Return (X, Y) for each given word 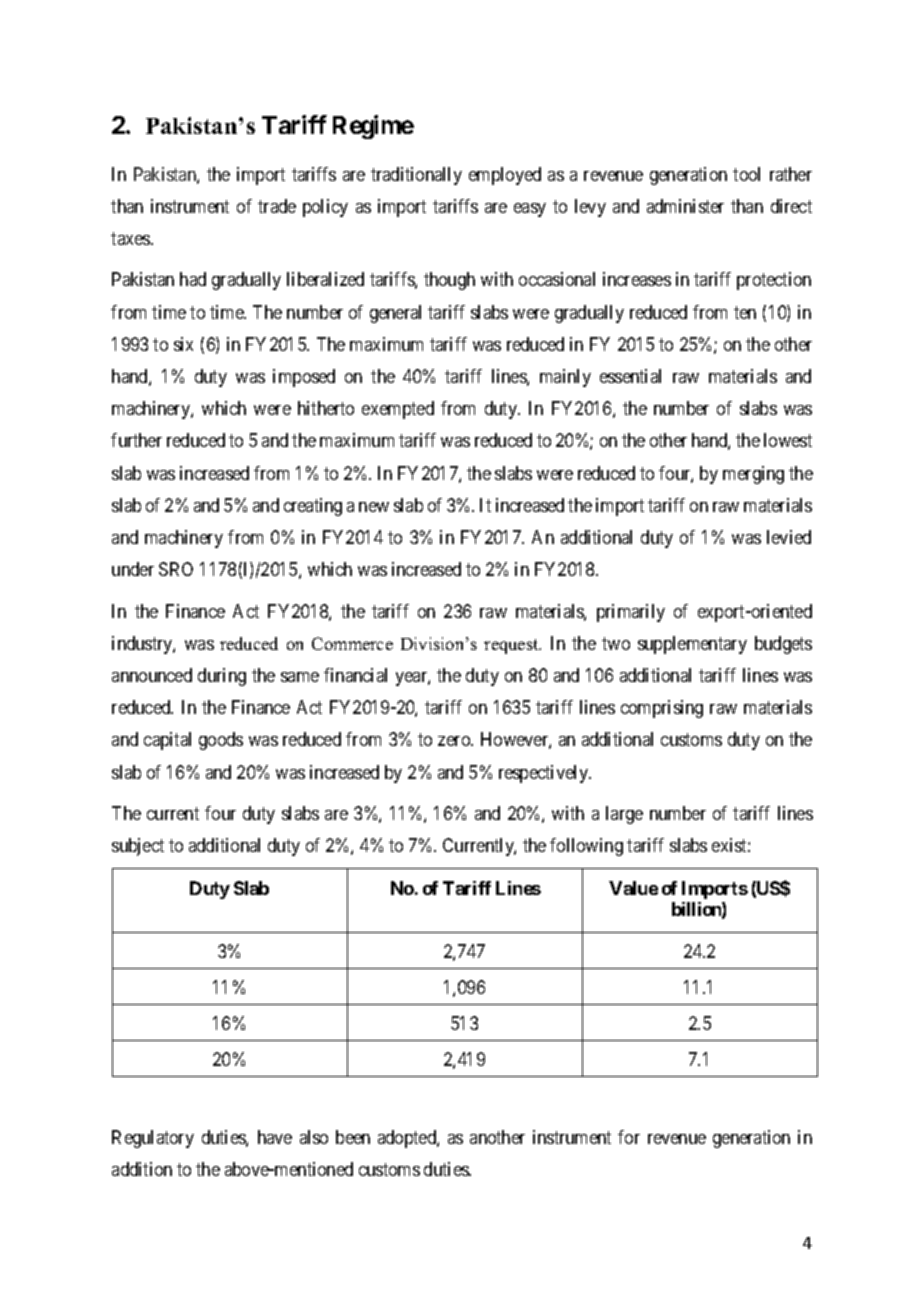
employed (505, 176)
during (222, 677)
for (629, 1137)
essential (630, 376)
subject (138, 847)
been (353, 1137)
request (512, 646)
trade (277, 206)
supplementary (692, 645)
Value (633, 888)
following (586, 847)
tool (746, 174)
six (183, 344)
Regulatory (153, 1139)
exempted (398, 410)
